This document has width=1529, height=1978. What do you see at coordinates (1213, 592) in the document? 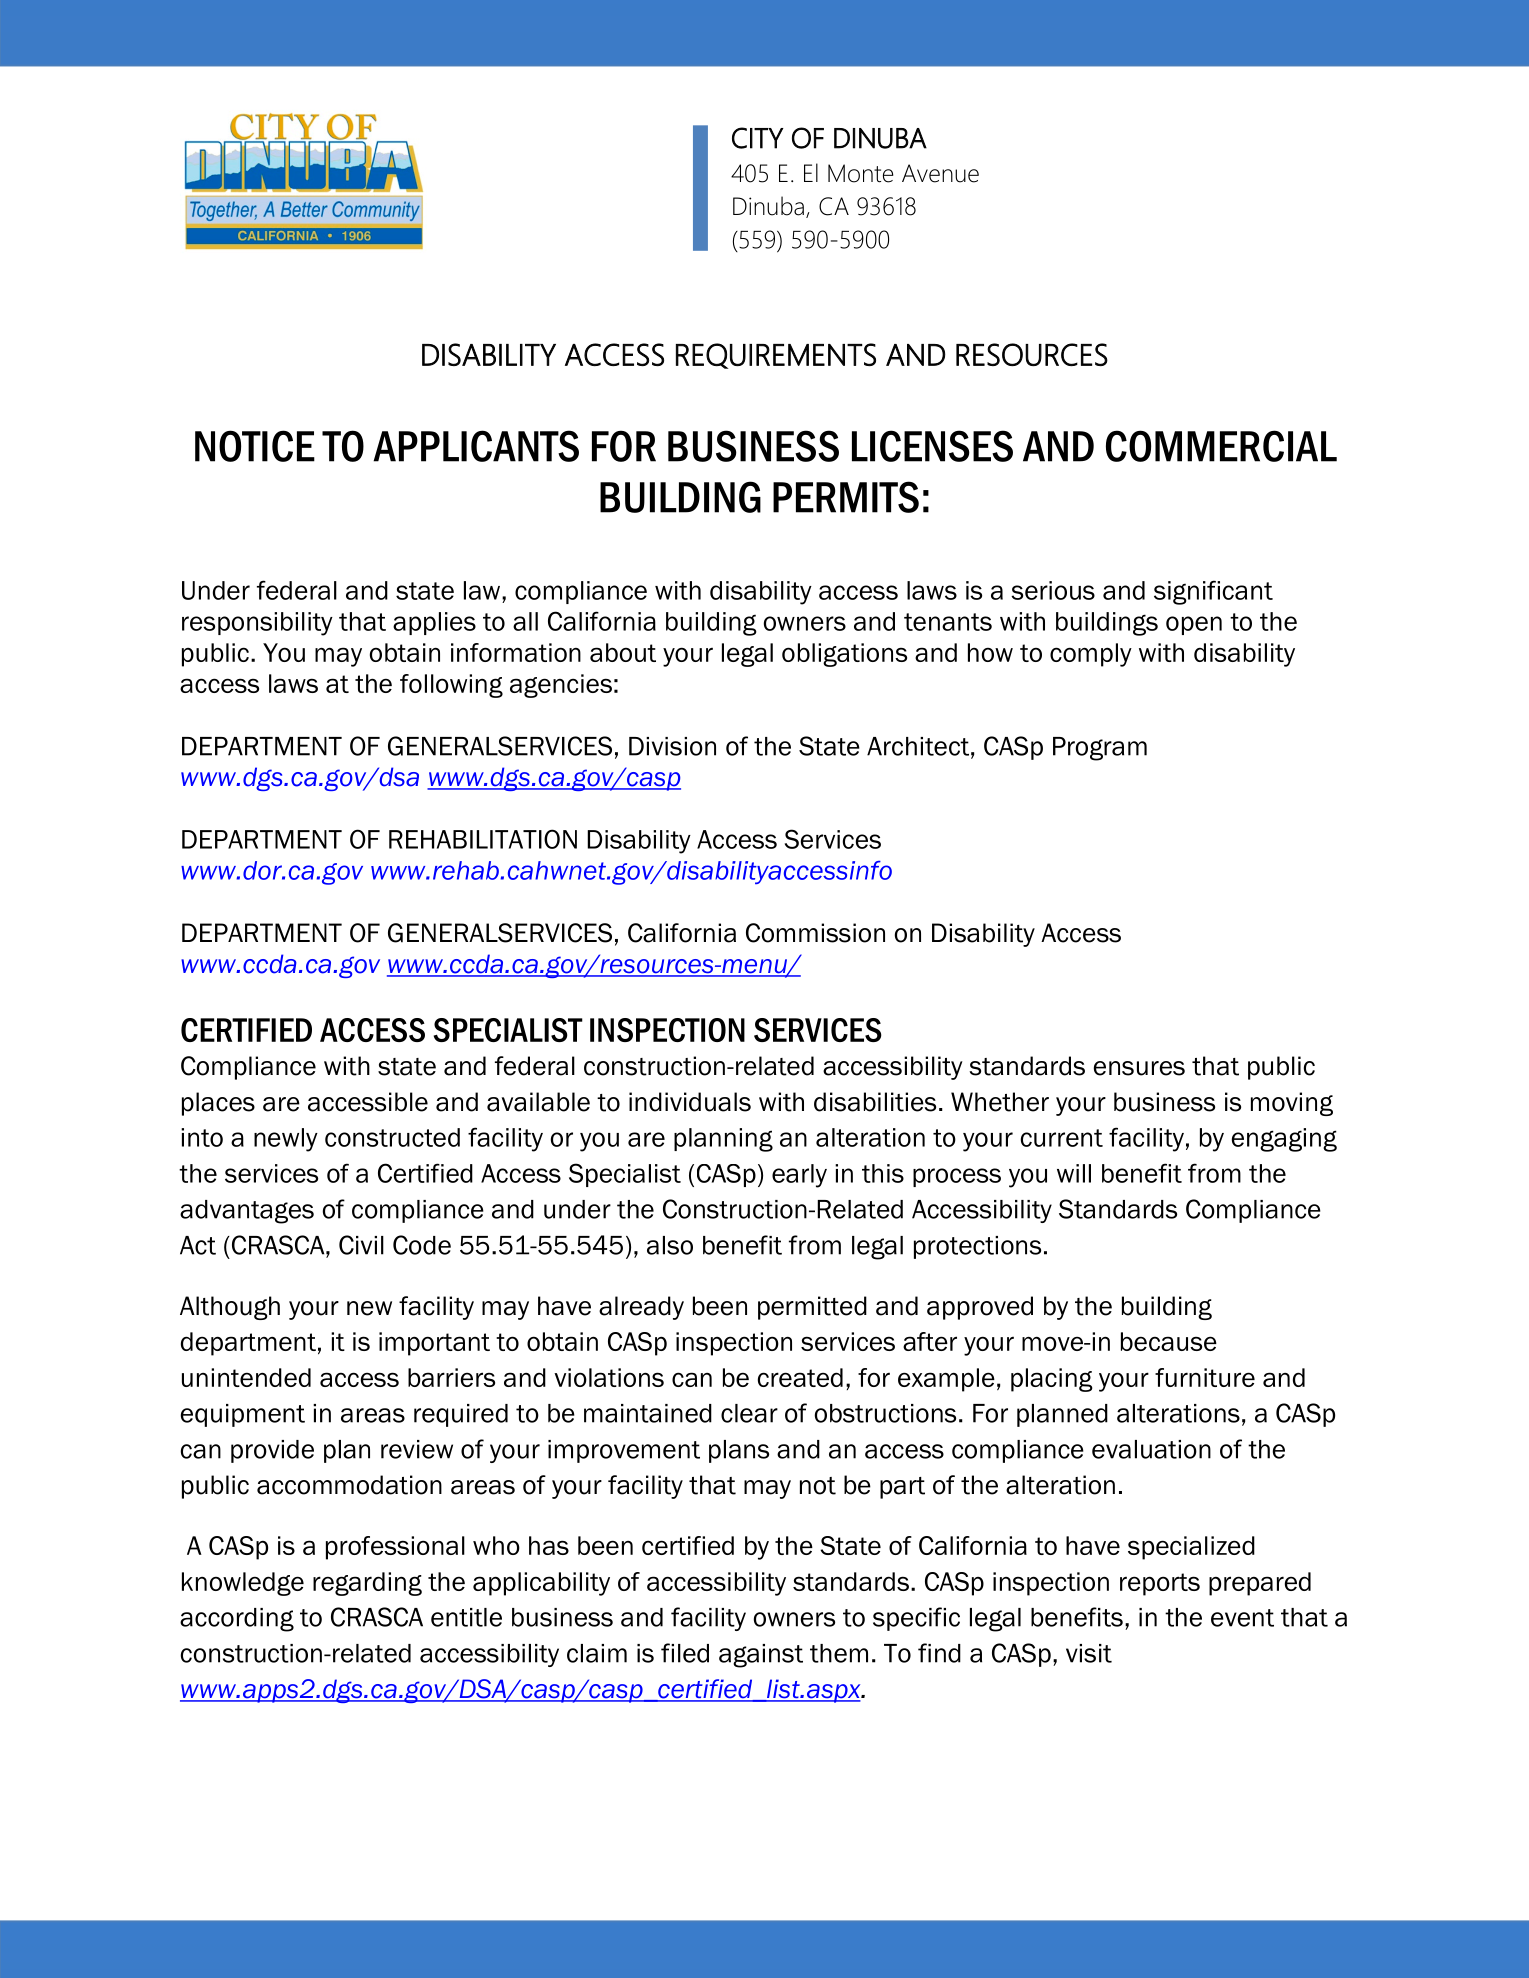
I see `significant` at bounding box center [1213, 592].
